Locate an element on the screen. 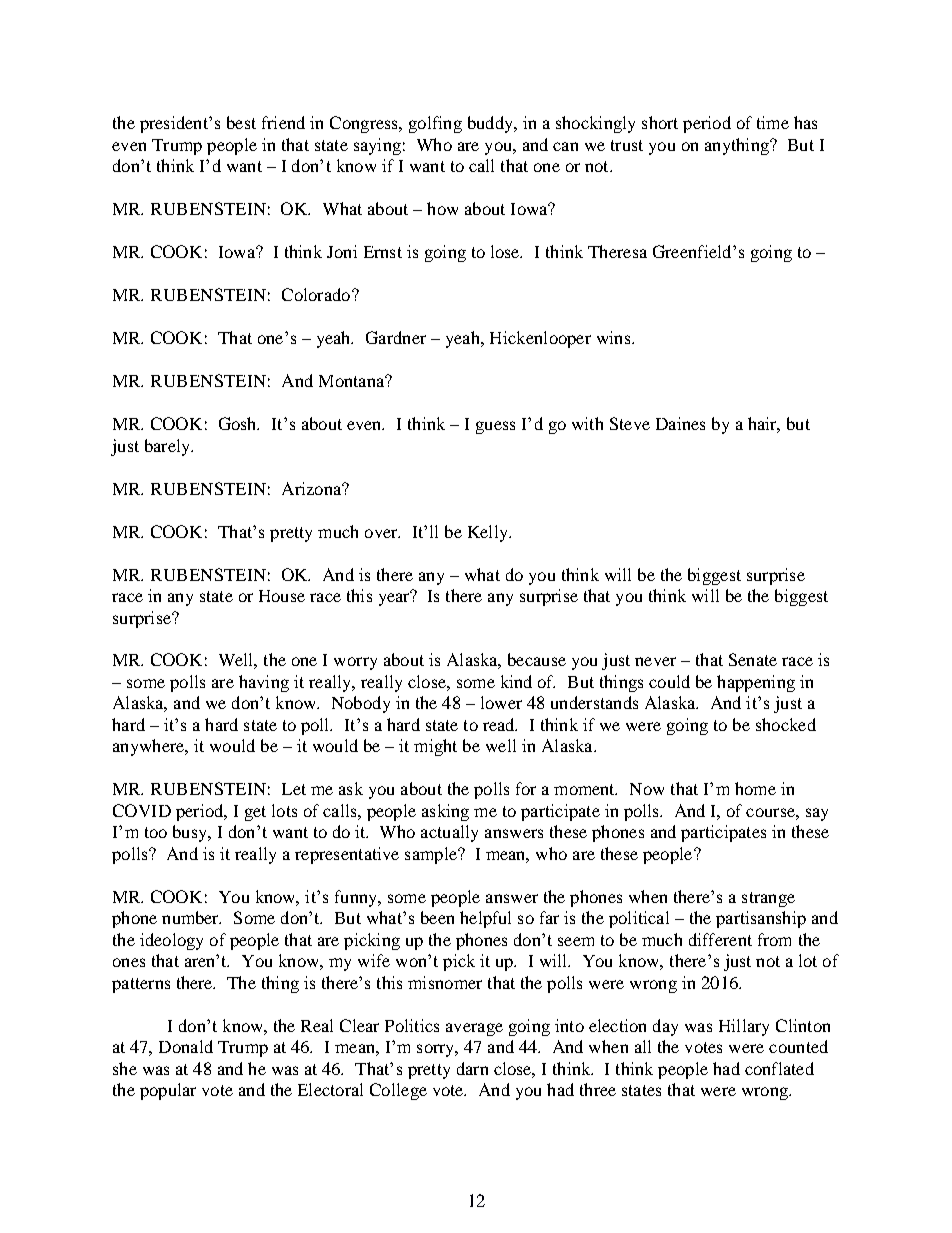 The image size is (952, 1233). best is located at coordinates (241, 122).
